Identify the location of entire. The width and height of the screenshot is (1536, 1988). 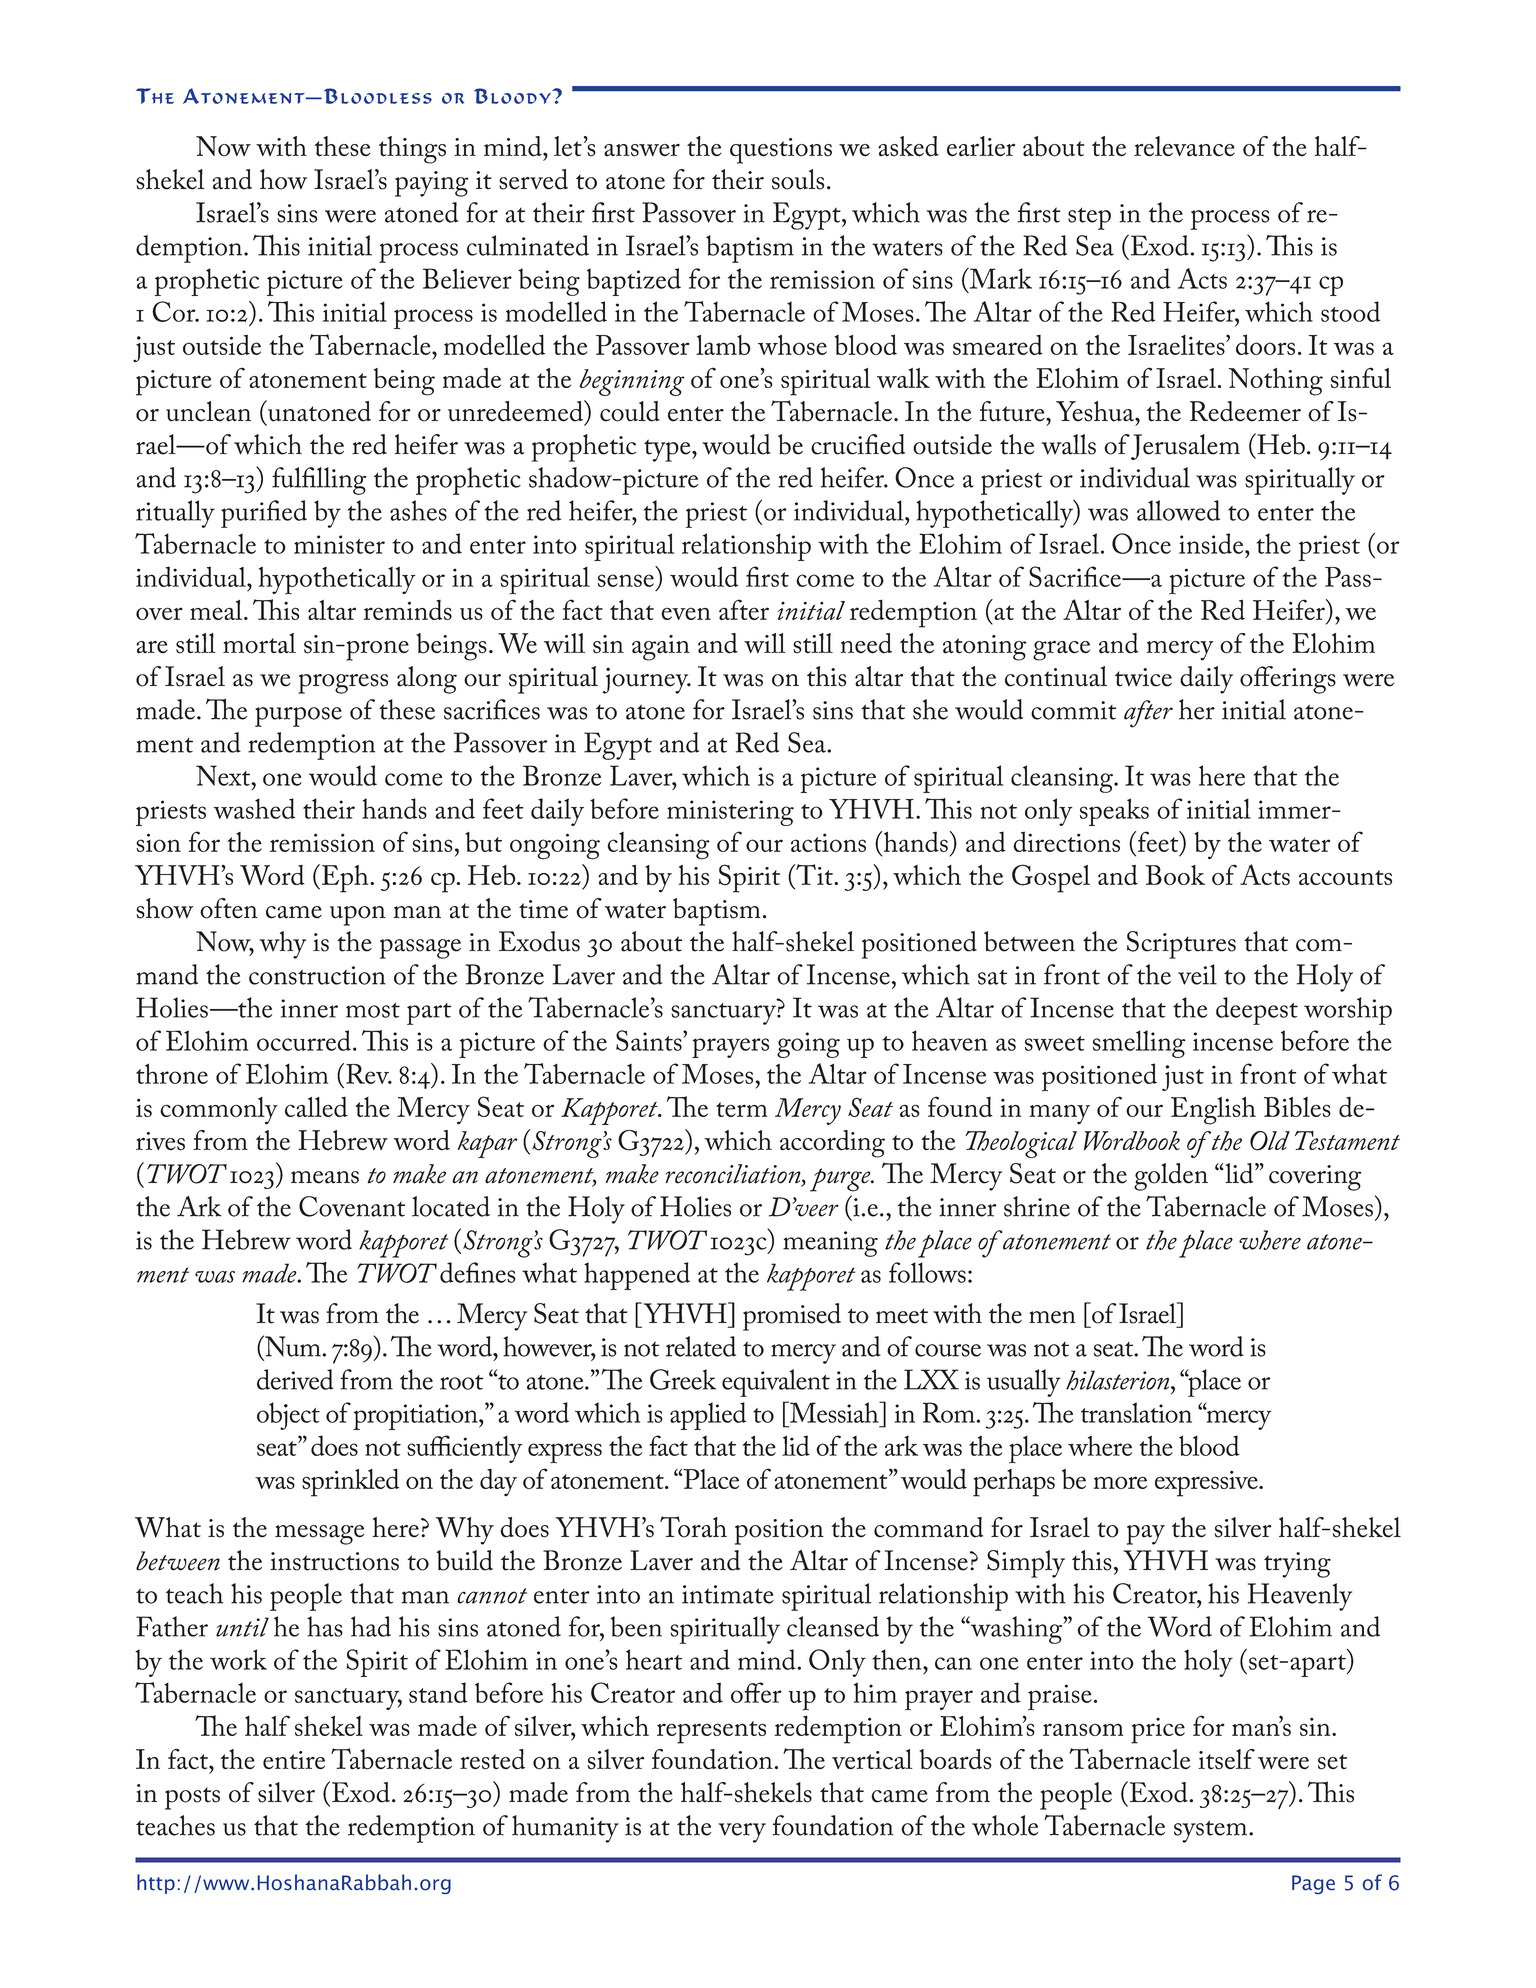
(294, 1760).
